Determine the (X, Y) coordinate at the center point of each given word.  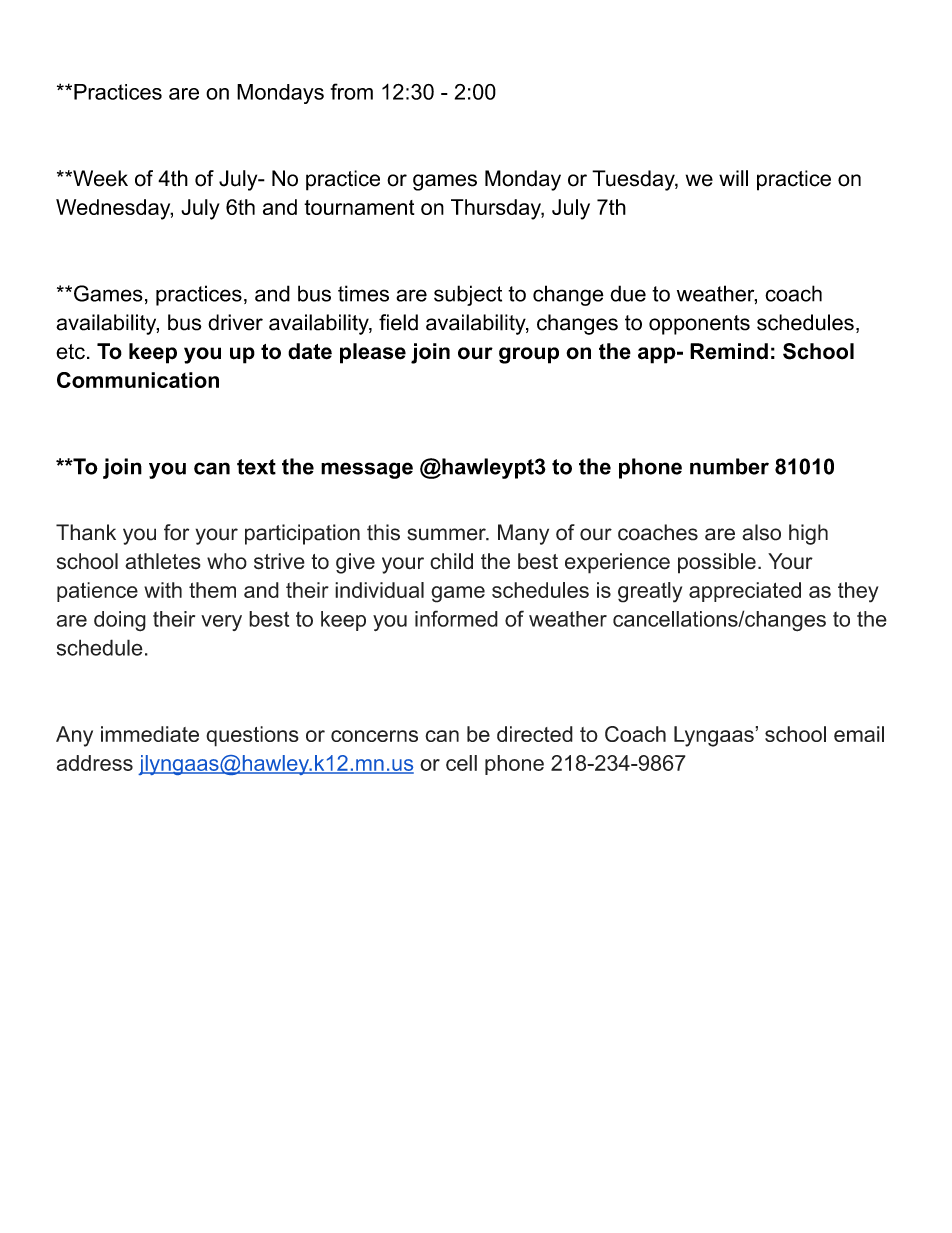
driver (235, 322)
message (367, 470)
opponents (699, 325)
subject (468, 295)
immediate (150, 734)
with (163, 590)
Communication (138, 380)
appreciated (745, 592)
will (733, 178)
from (352, 91)
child (451, 561)
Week (99, 178)
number (729, 466)
